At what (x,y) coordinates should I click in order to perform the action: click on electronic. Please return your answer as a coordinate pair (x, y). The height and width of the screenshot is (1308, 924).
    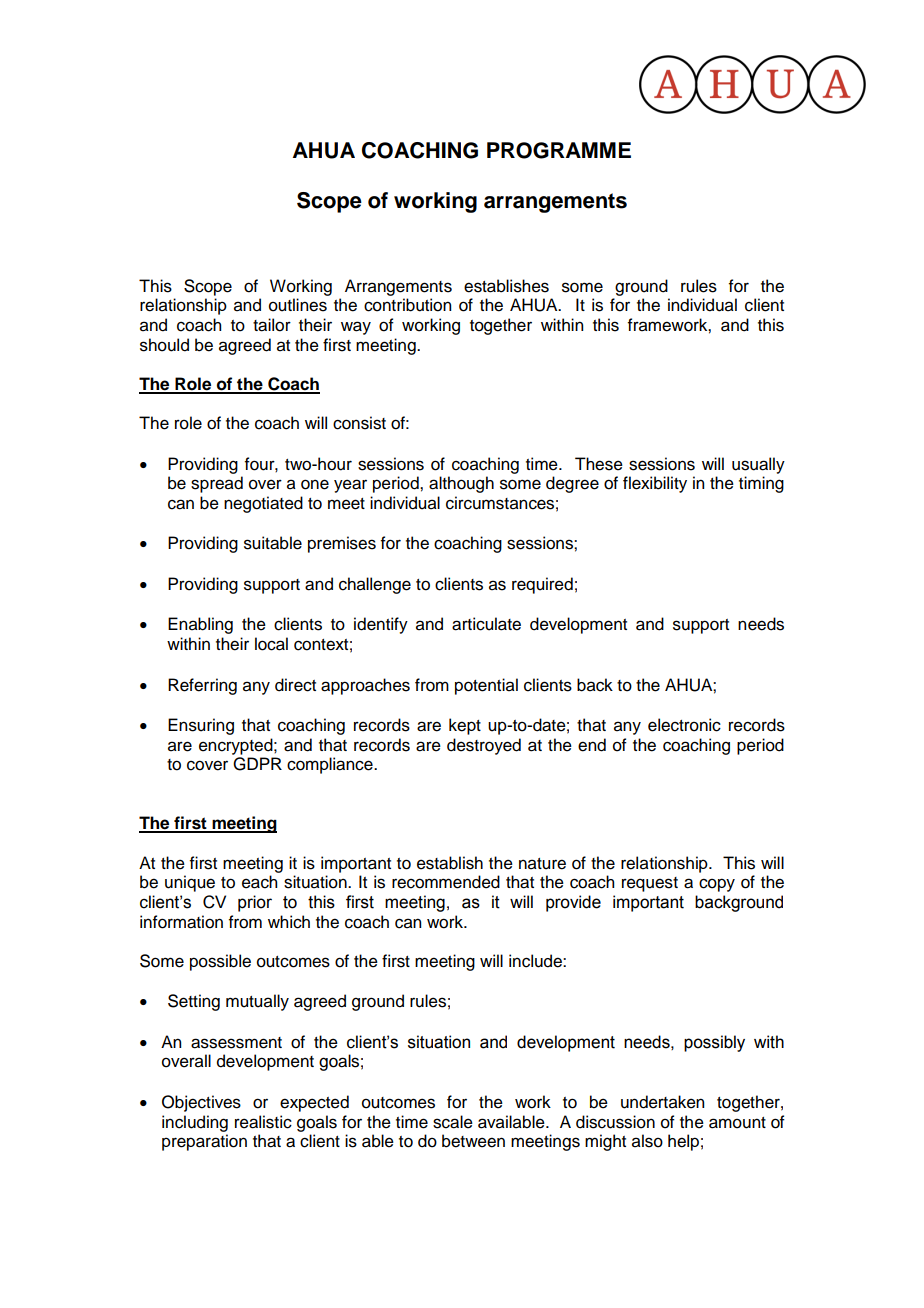
    Looking at the image, I should click on (684, 725).
